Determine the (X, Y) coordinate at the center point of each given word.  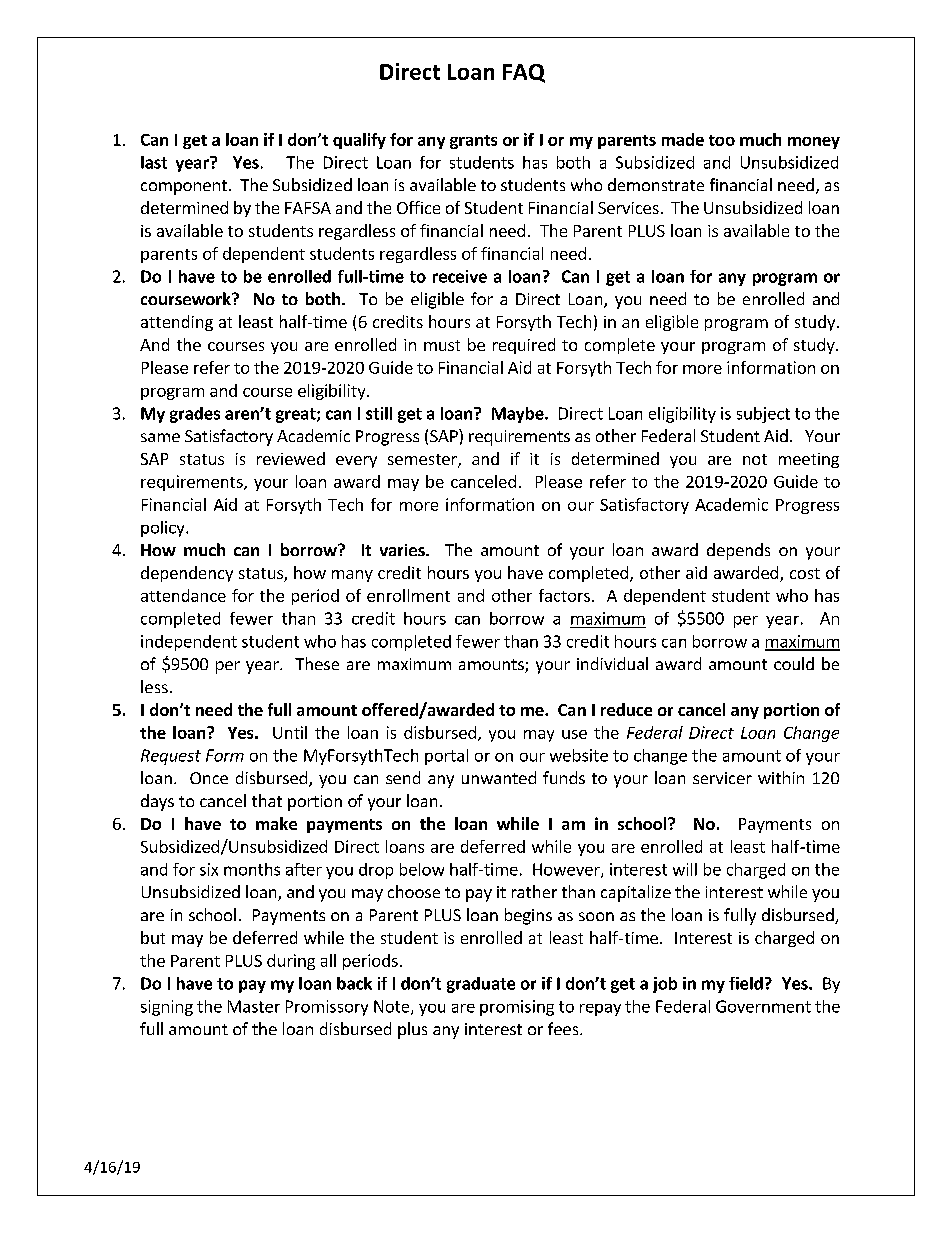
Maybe (519, 415)
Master (254, 1006)
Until (290, 732)
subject (763, 415)
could (794, 663)
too (722, 140)
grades (195, 415)
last (154, 162)
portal (446, 757)
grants (473, 142)
